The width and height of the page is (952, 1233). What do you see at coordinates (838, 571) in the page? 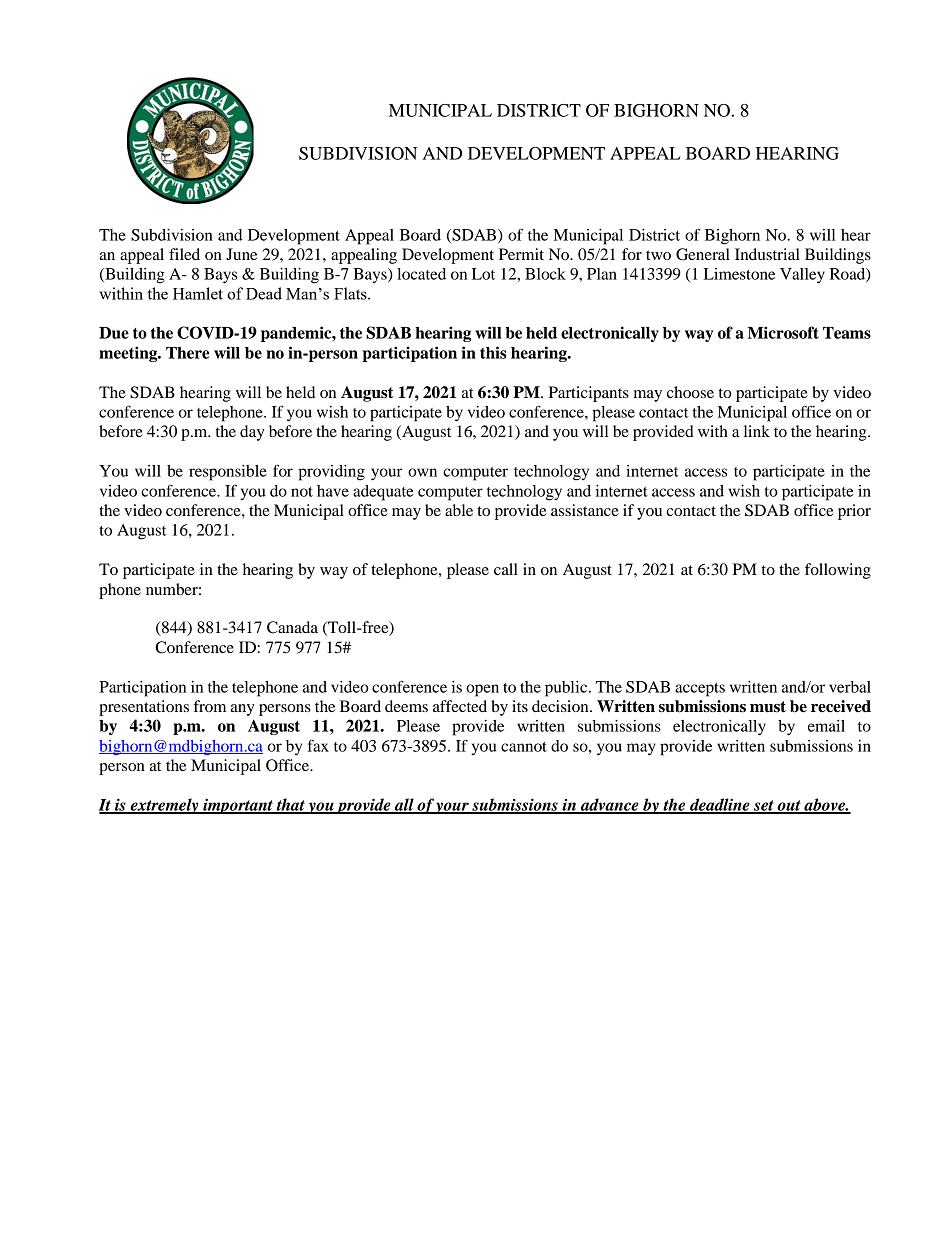
I see `following` at bounding box center [838, 571].
